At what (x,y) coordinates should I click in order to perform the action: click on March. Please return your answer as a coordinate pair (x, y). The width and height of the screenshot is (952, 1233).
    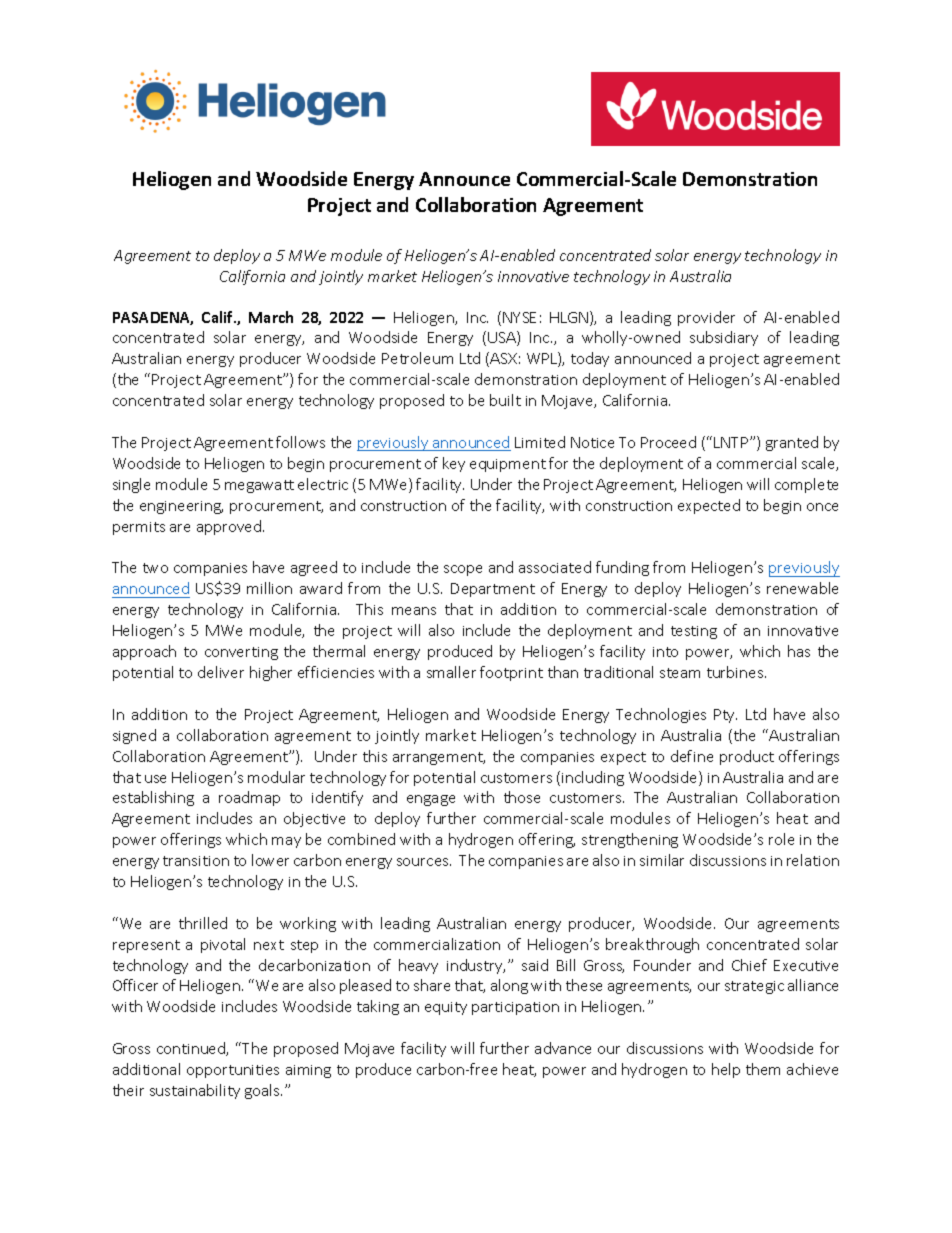
    Looking at the image, I should click on (271, 317).
